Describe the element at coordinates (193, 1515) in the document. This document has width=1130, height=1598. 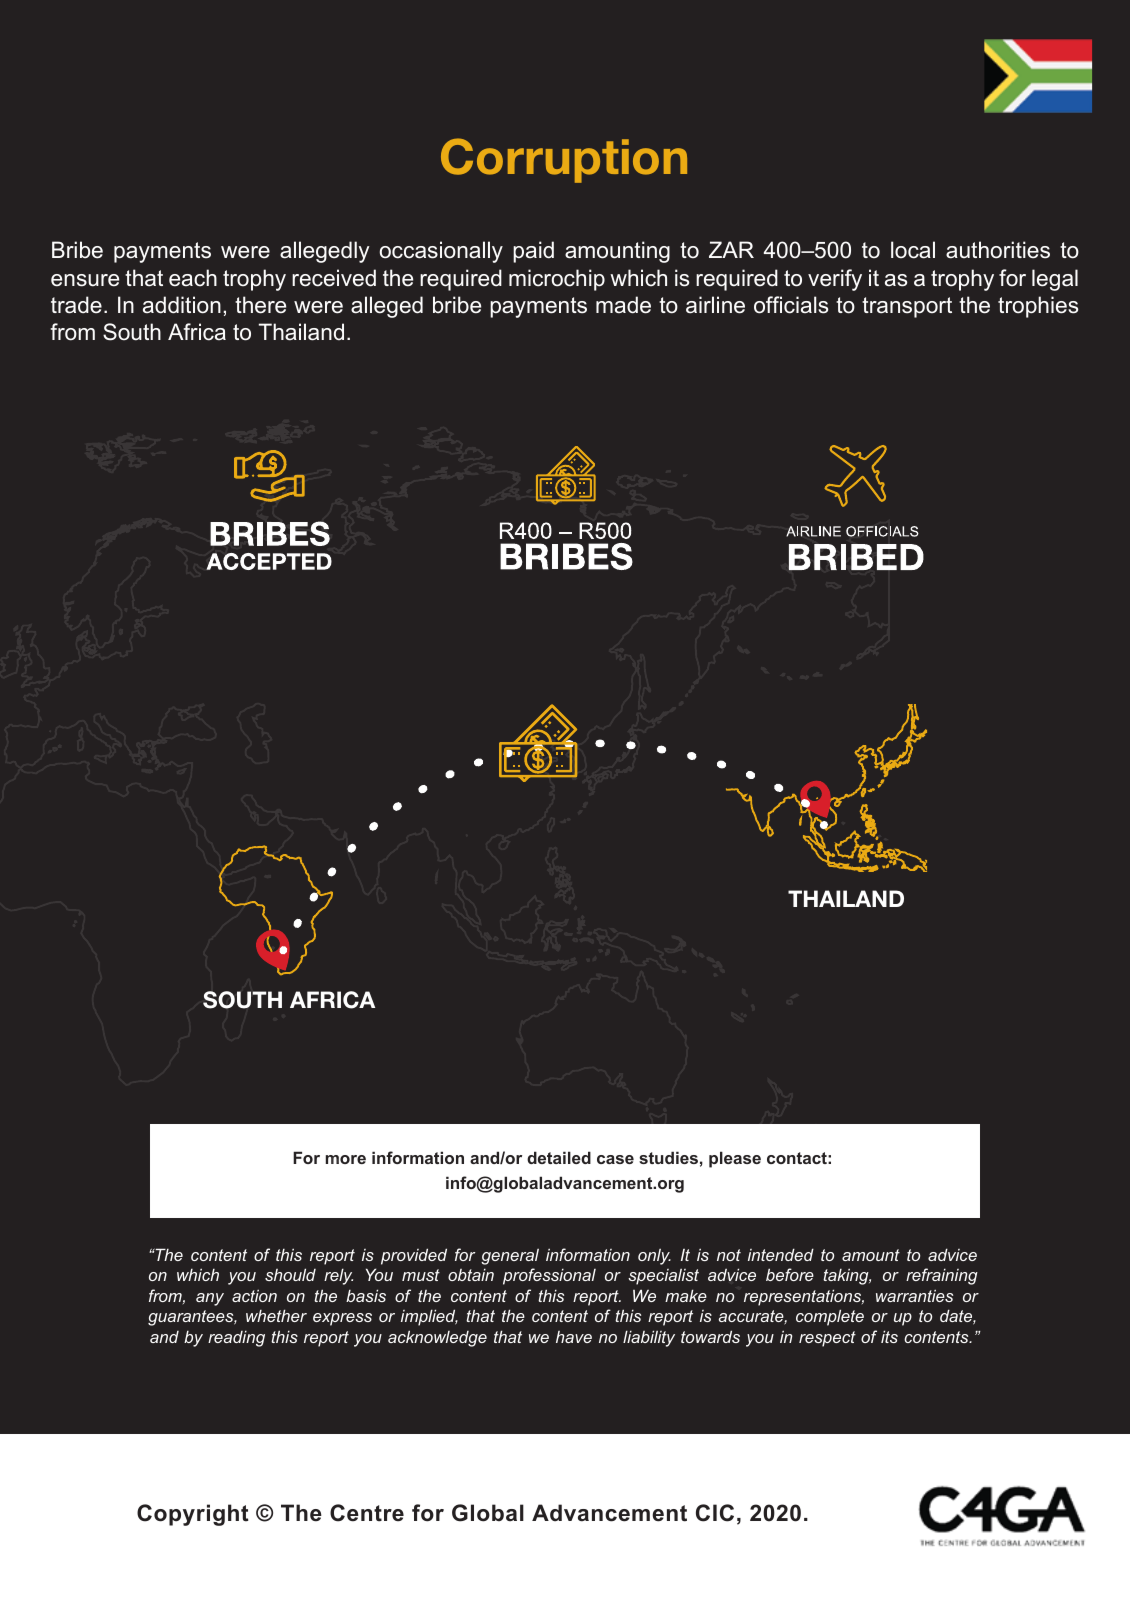
I see `Copyright` at that location.
